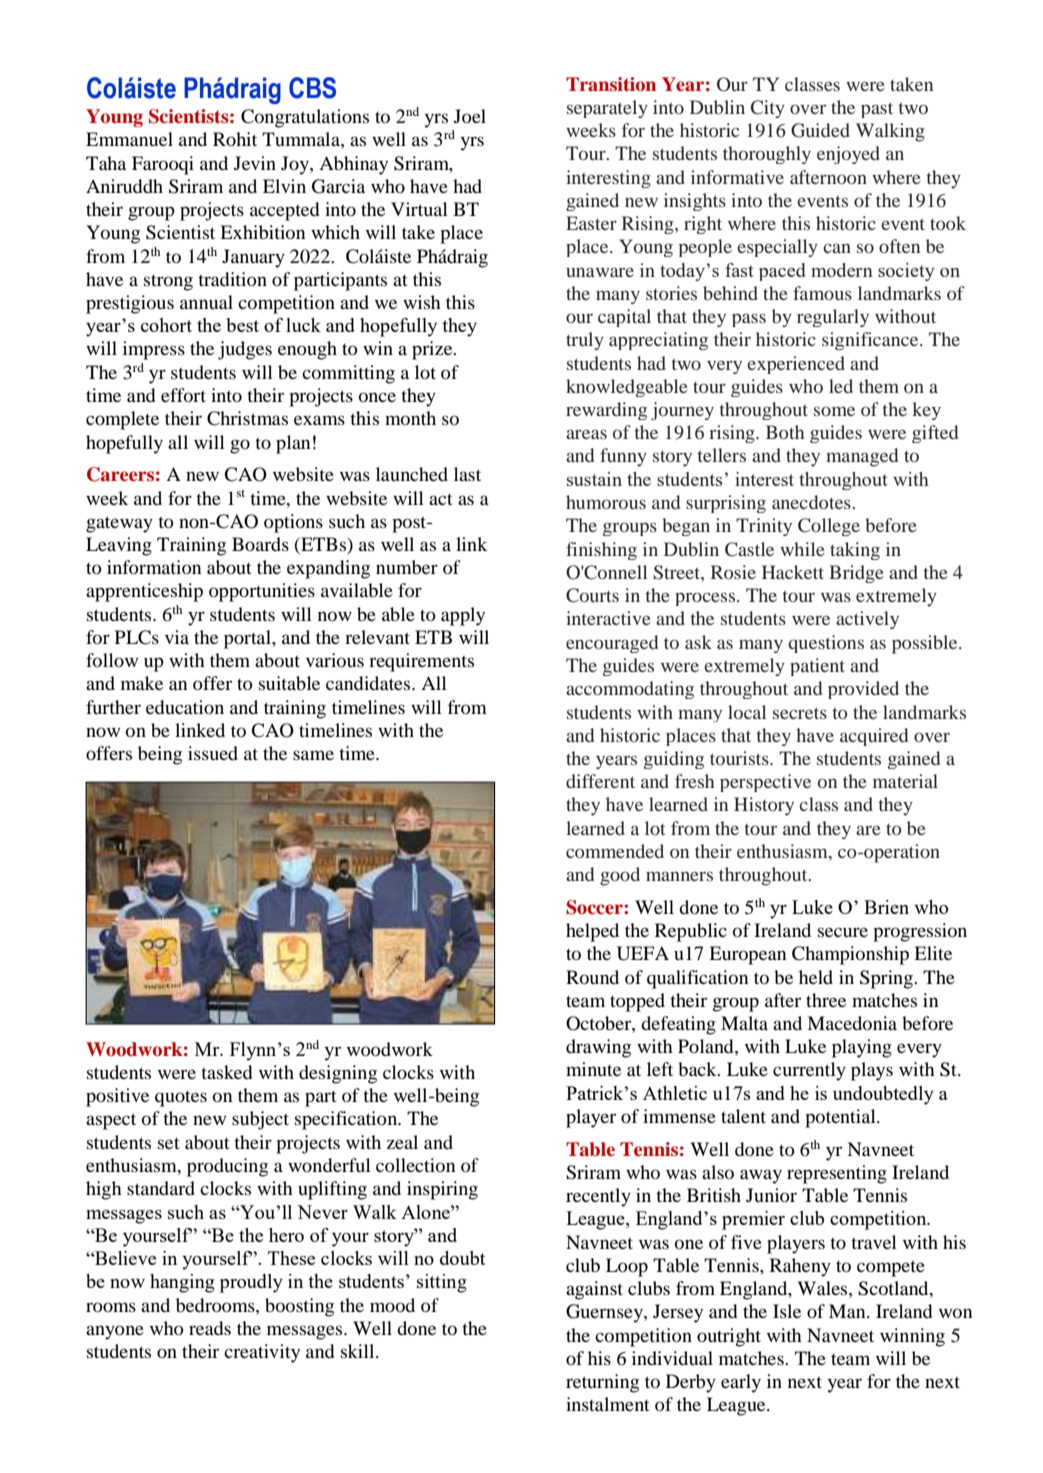  What do you see at coordinates (463, 616) in the screenshot?
I see `apply` at bounding box center [463, 616].
